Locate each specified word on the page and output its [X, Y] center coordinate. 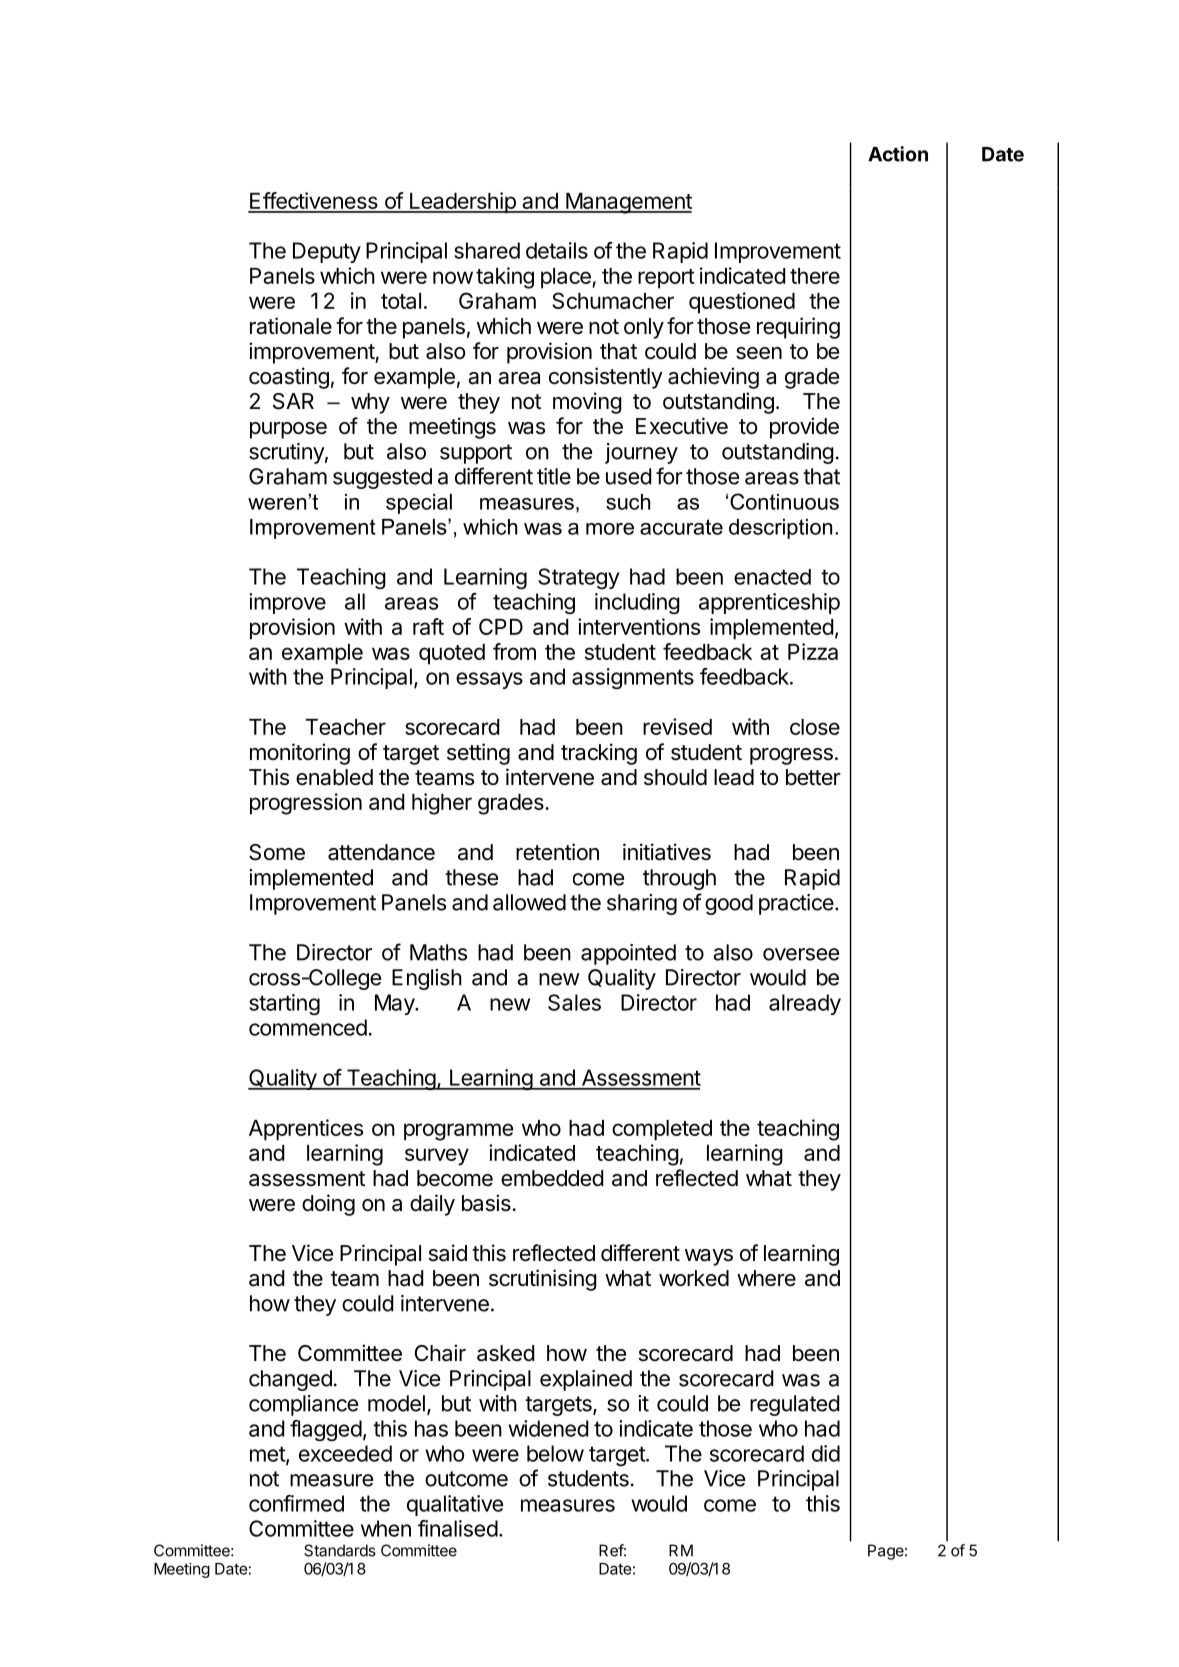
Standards [340, 1550]
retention [557, 852]
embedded [552, 1178]
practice [796, 904]
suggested [382, 478]
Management [628, 203]
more [610, 529]
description [780, 529]
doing [328, 1205]
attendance [381, 852]
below [555, 1453]
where [766, 1278]
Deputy [327, 252]
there [815, 276]
